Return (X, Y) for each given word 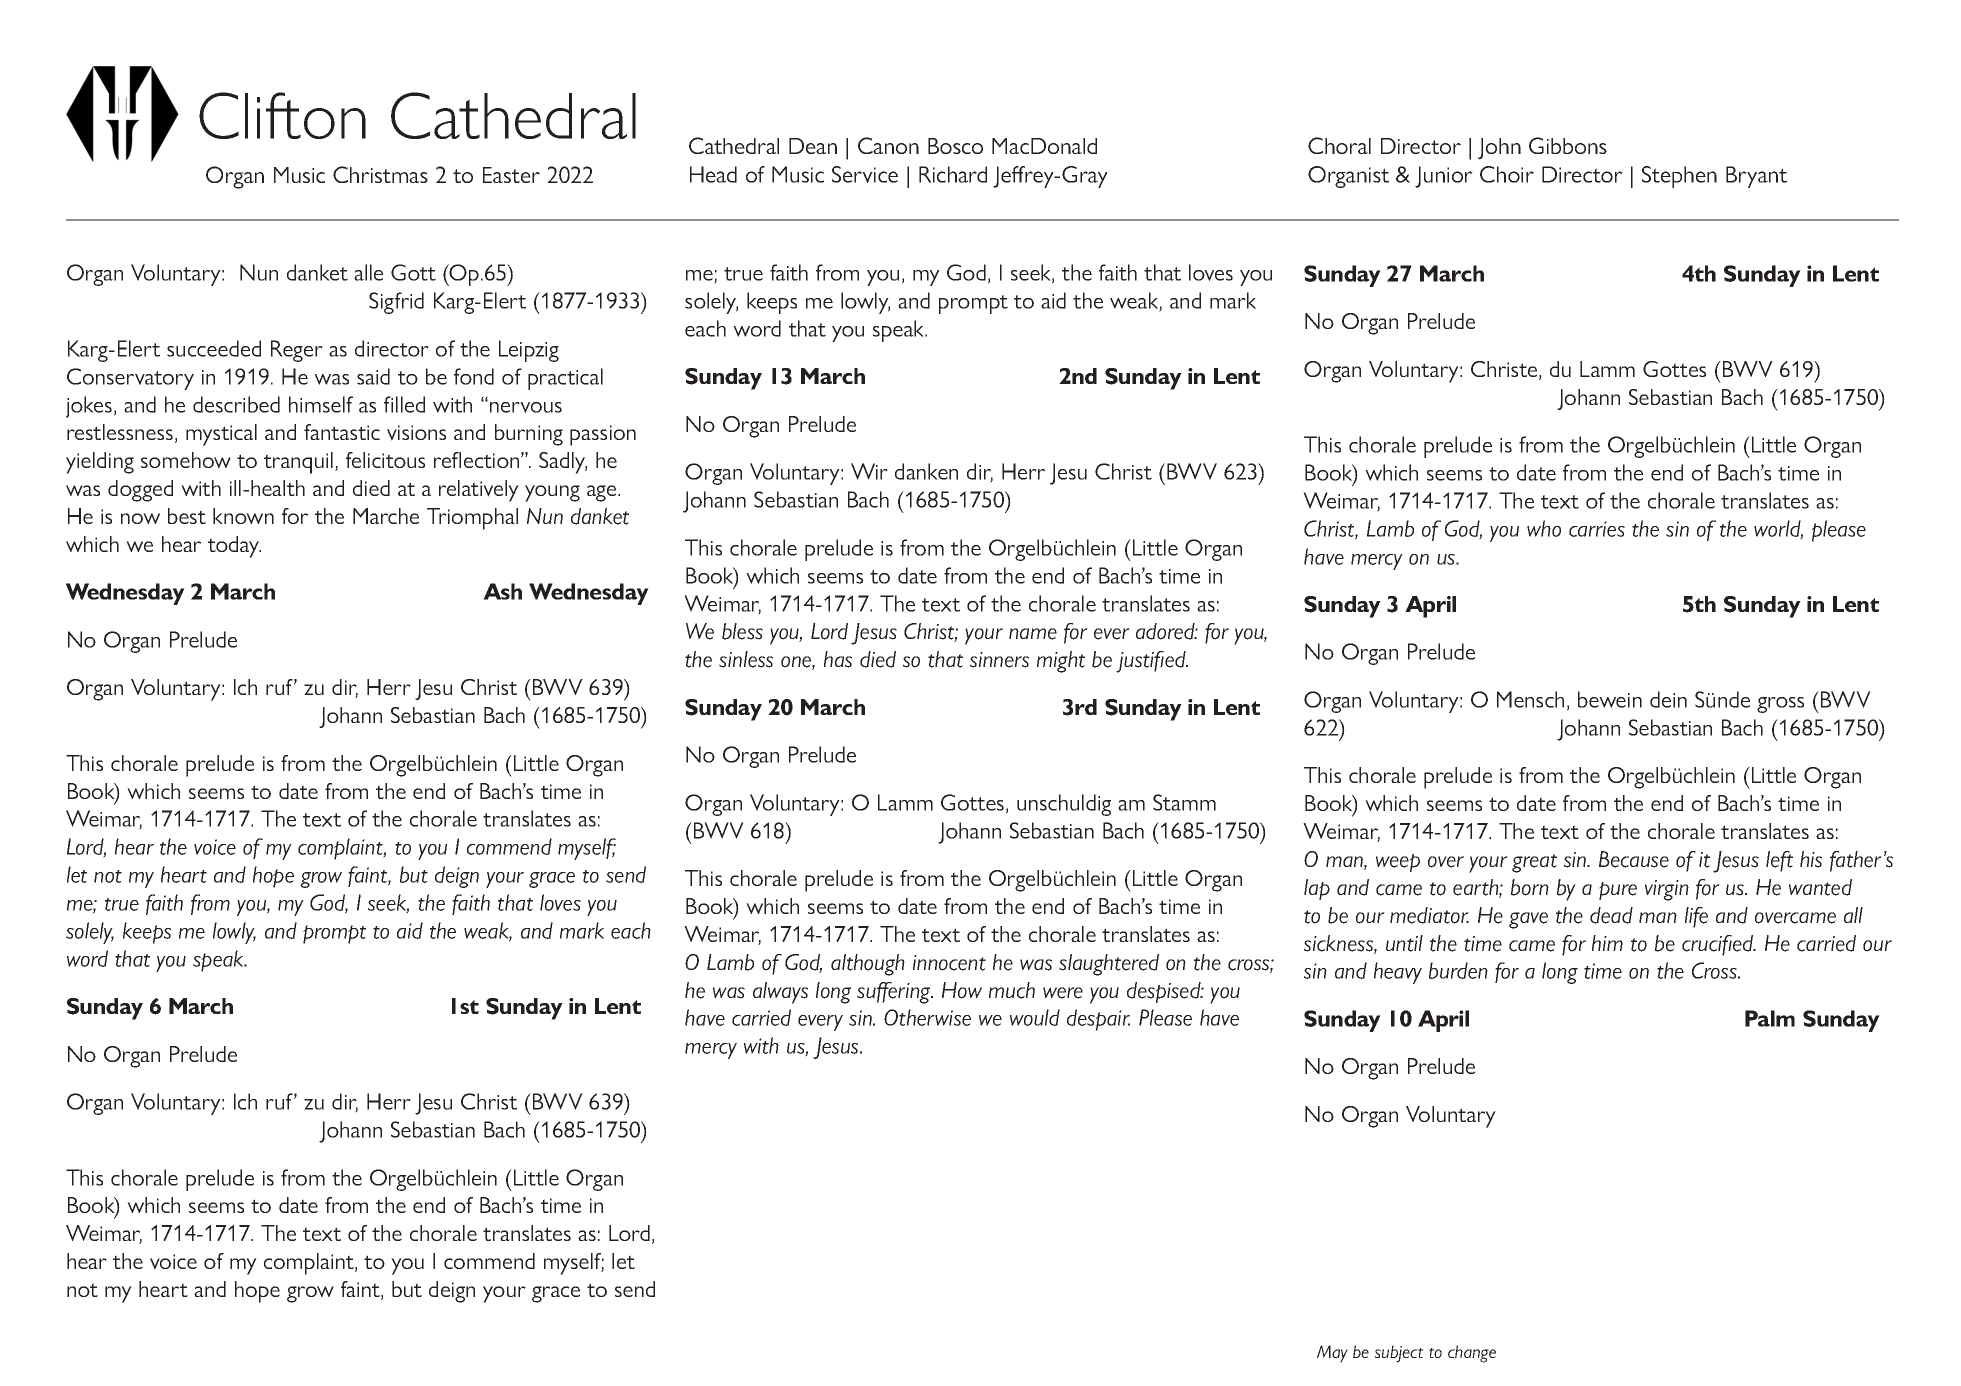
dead (1611, 915)
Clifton (282, 115)
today (234, 547)
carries (1597, 529)
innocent (949, 963)
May (1332, 1354)
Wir (869, 471)
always (780, 993)
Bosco (955, 146)
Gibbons (1568, 145)
